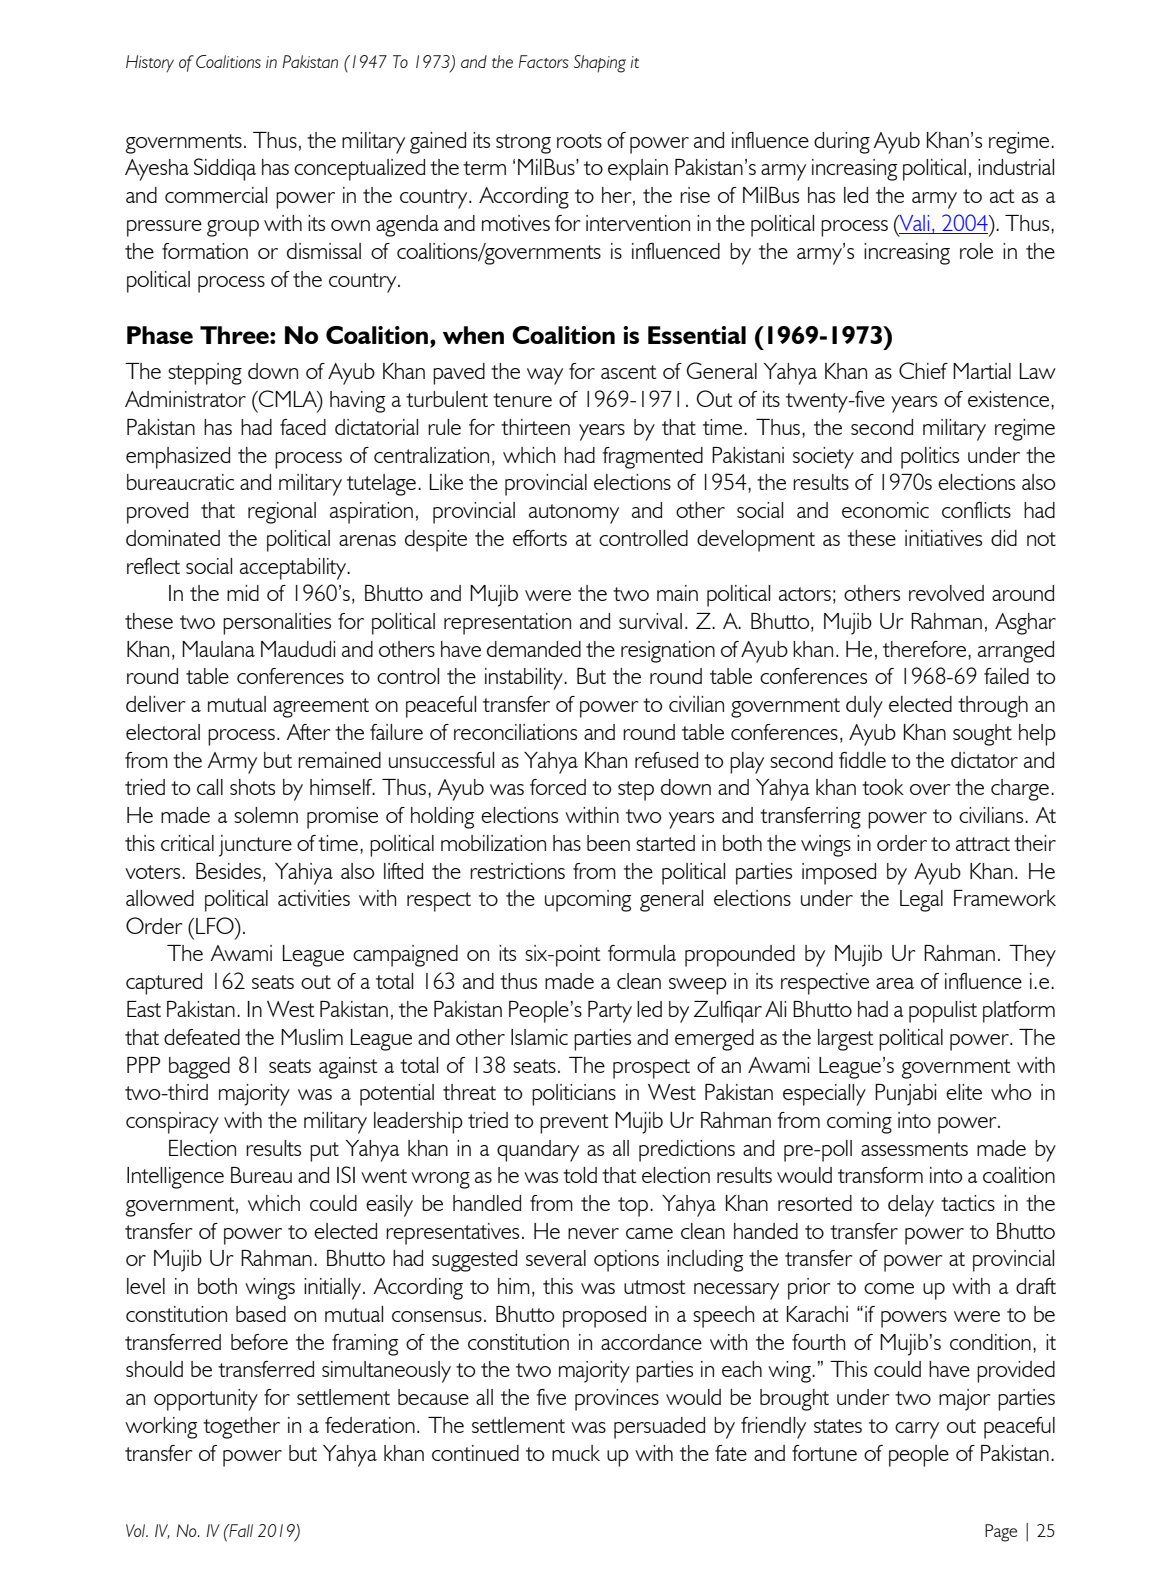 The image size is (1173, 1592). What do you see at coordinates (610, 1012) in the screenshot?
I see `Party` at bounding box center [610, 1012].
